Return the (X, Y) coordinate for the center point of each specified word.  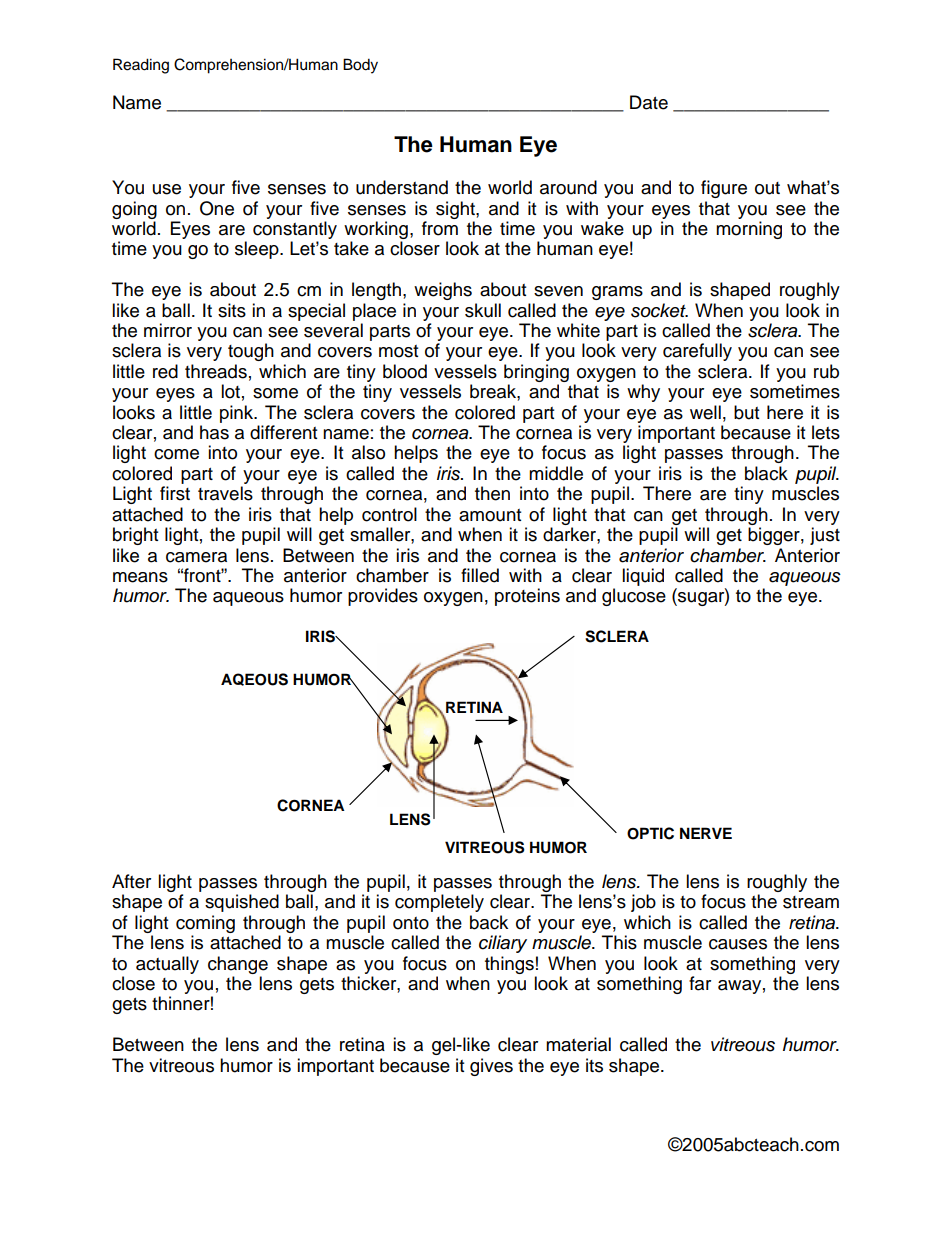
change (238, 965)
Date (649, 102)
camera (196, 557)
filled (480, 575)
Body (360, 66)
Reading (141, 66)
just (825, 536)
